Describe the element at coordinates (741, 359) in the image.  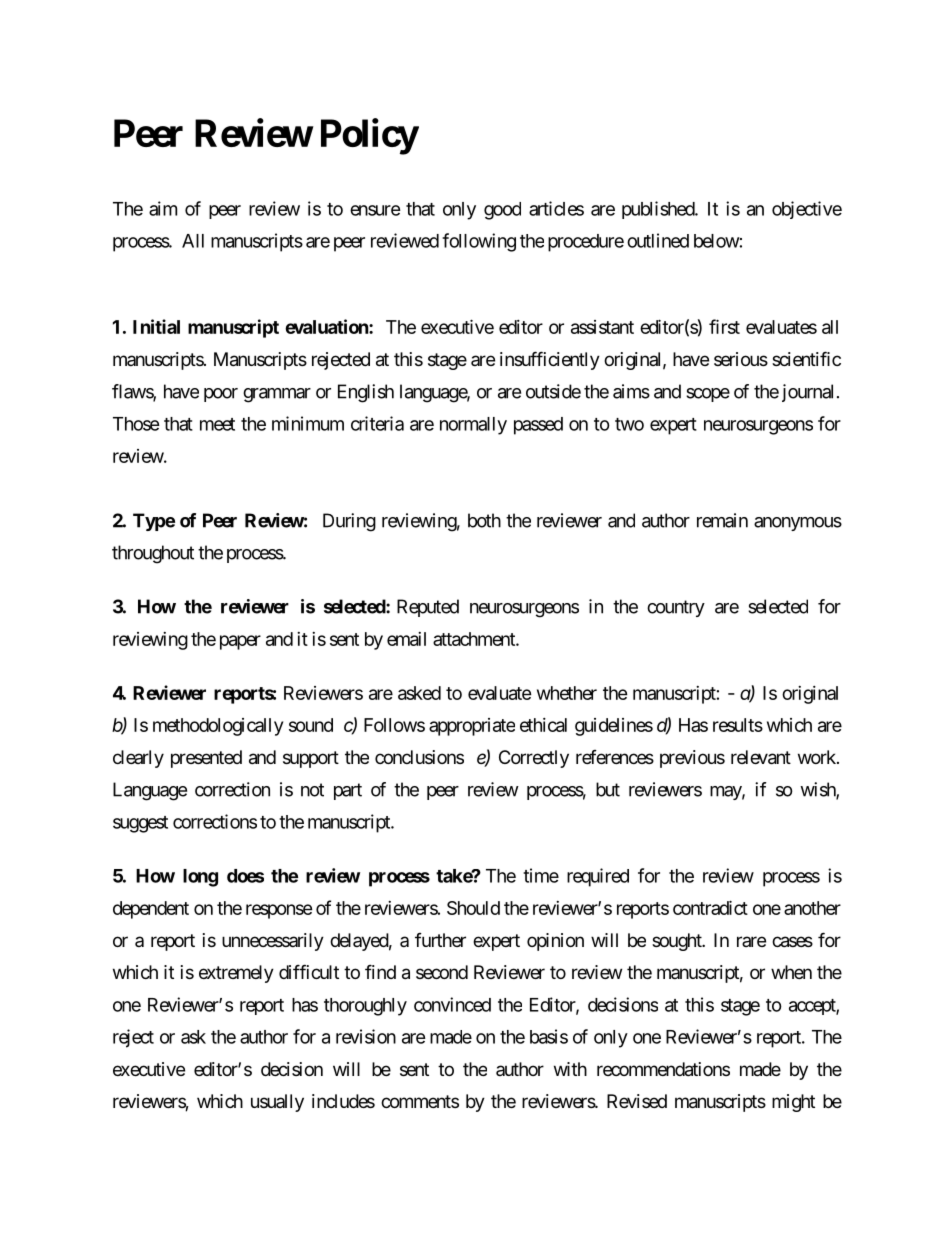
I see `serious` at that location.
